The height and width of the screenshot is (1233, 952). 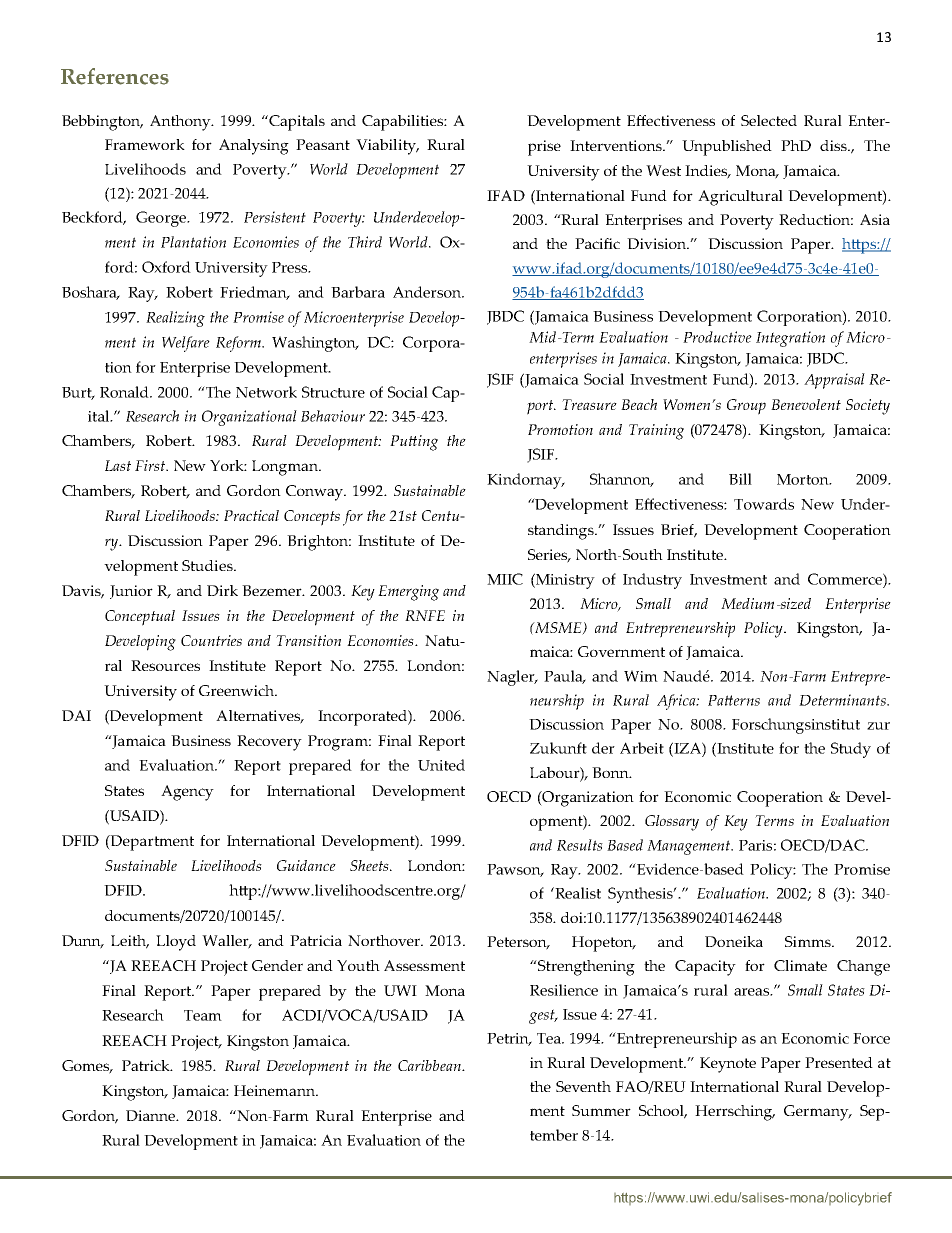 What do you see at coordinates (323, 144) in the screenshot?
I see `Peasant` at bounding box center [323, 144].
